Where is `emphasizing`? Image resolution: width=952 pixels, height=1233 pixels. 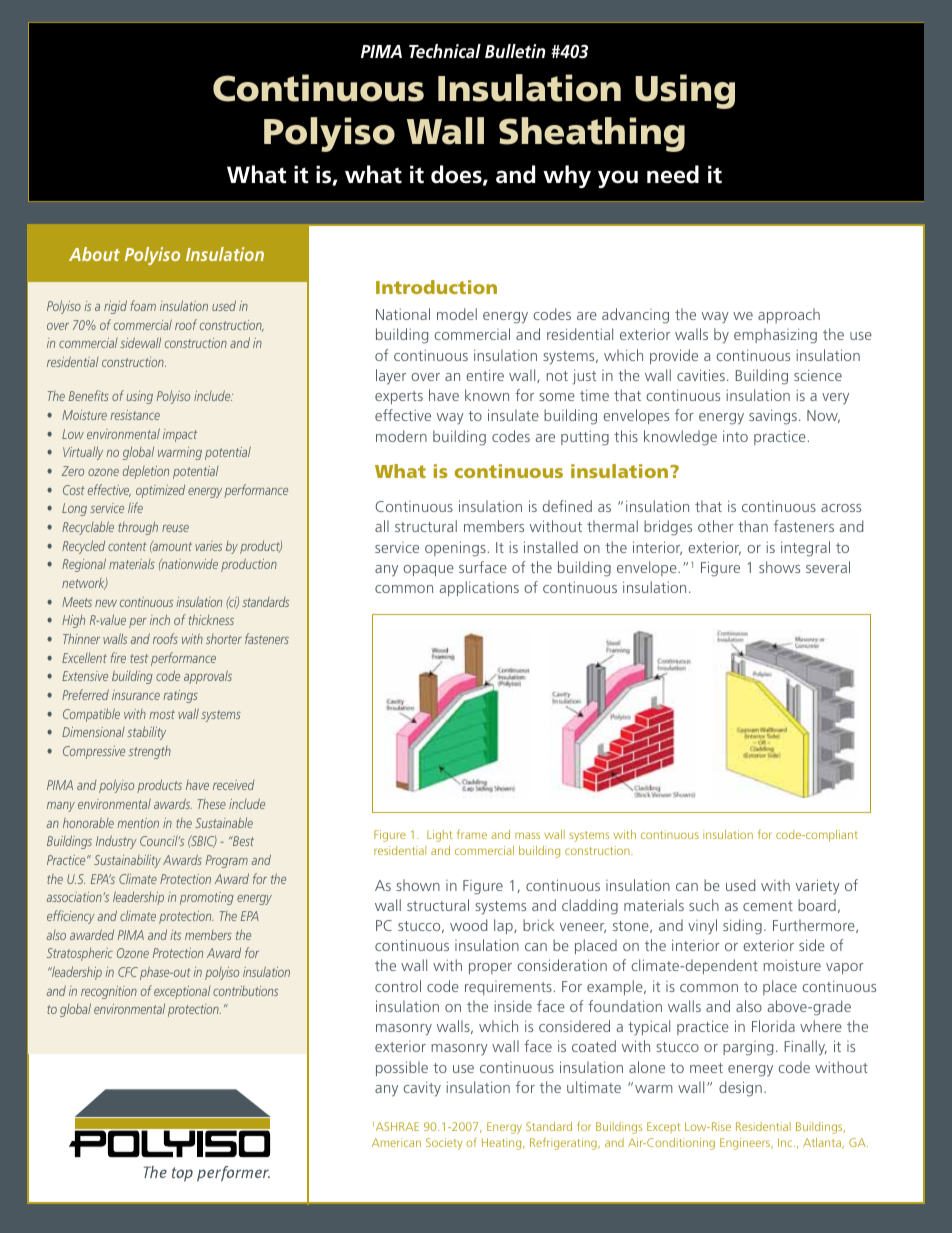 emphasizing is located at coordinates (775, 336).
